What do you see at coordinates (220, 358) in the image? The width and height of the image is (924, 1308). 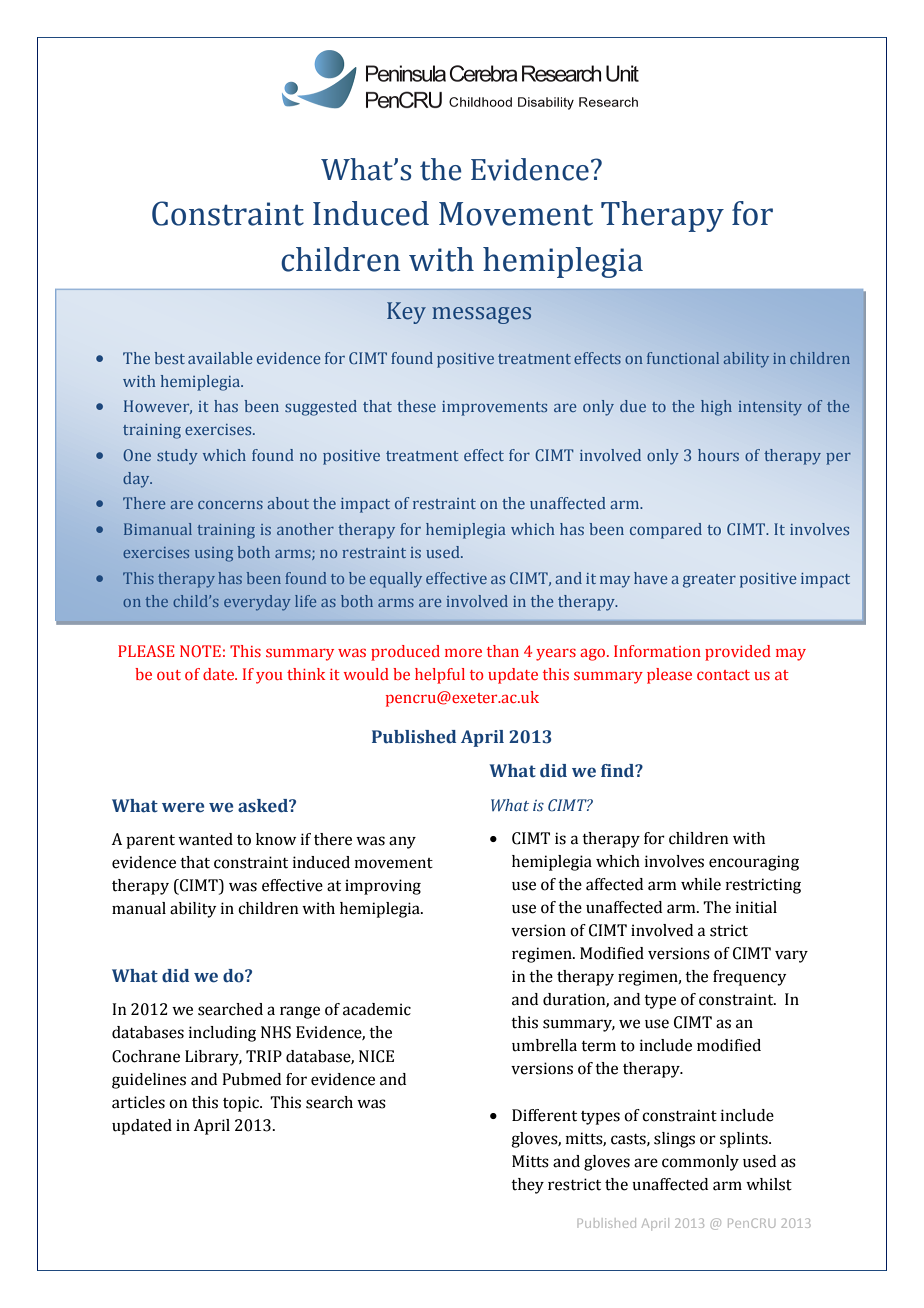 I see `available` at bounding box center [220, 358].
